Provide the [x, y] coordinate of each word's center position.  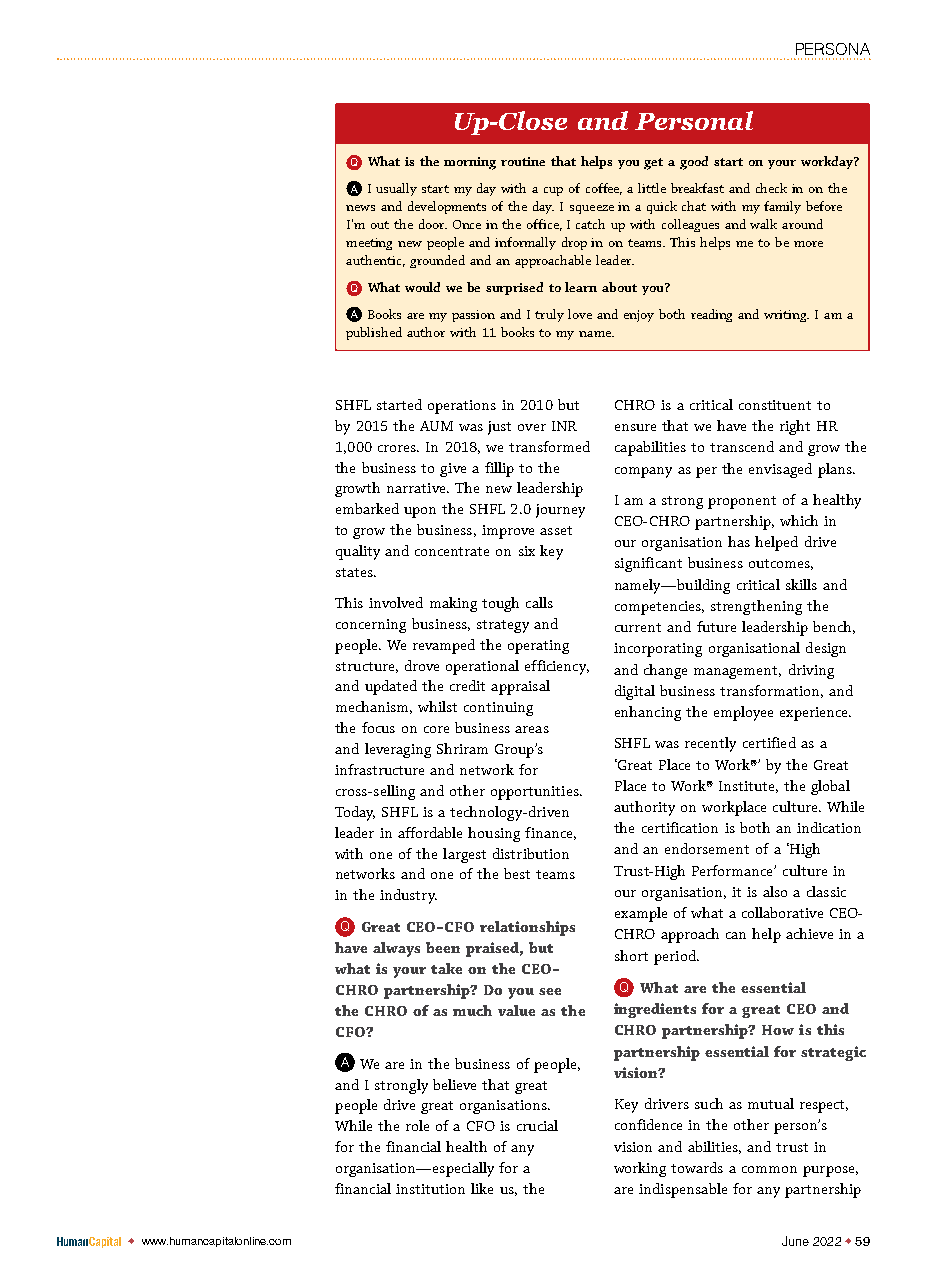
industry [408, 896]
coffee [604, 189]
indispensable [683, 1190]
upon [420, 512]
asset [556, 530]
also [775, 891]
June [795, 1241]
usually [396, 189]
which [799, 520]
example [641, 914]
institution [430, 1189]
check [771, 188]
